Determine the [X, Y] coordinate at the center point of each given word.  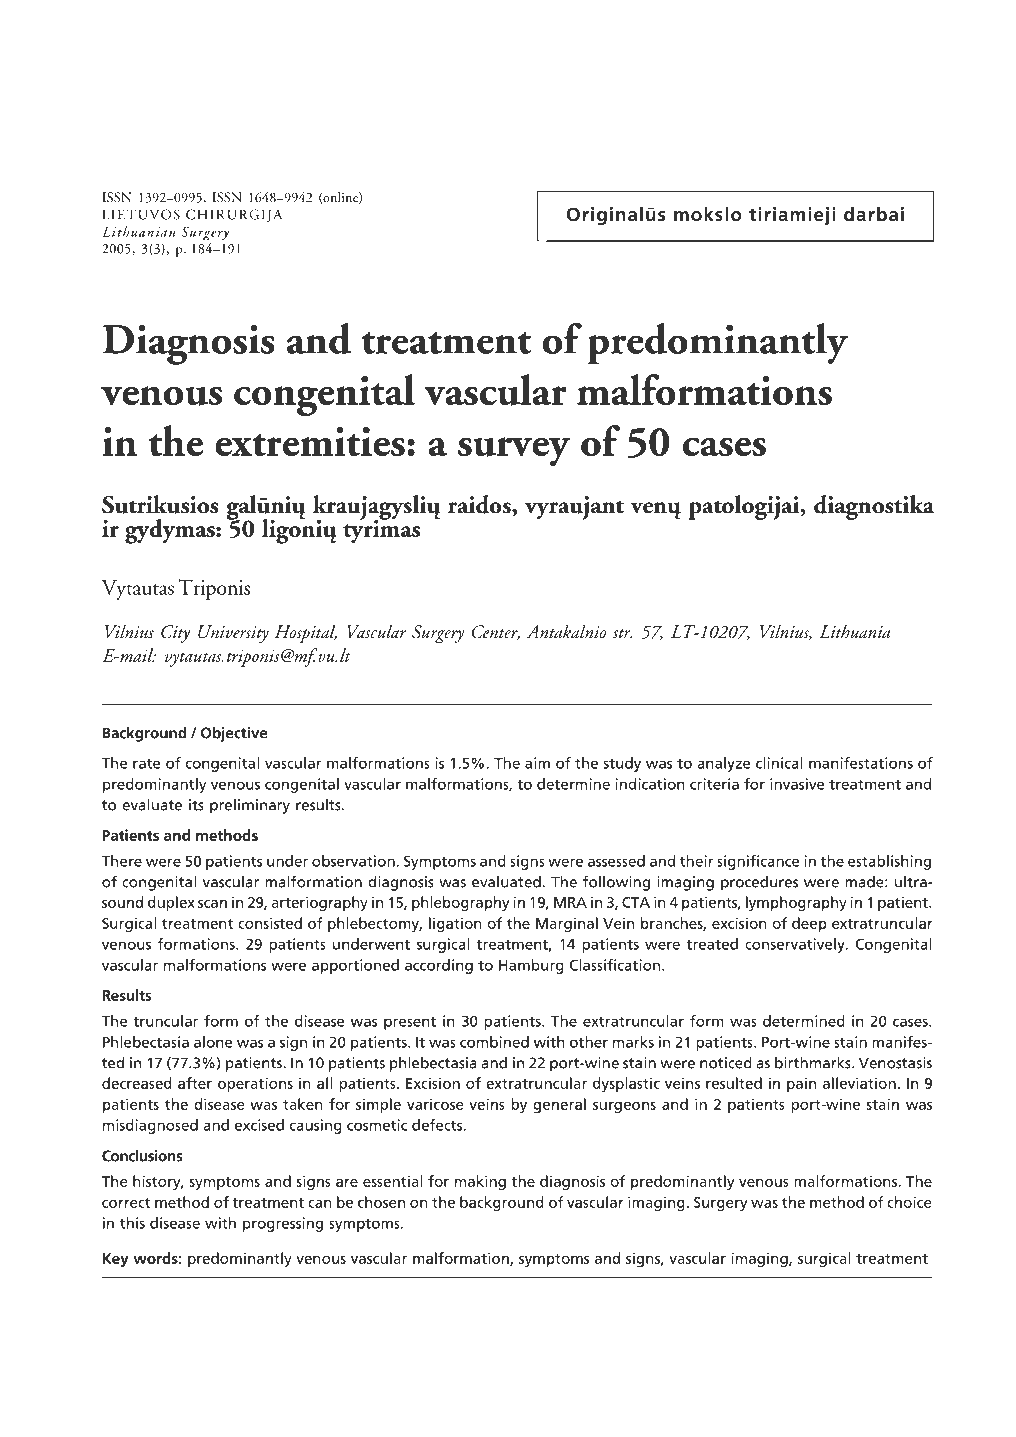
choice [909, 1202]
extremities [310, 441]
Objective [234, 734]
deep [809, 924]
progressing [283, 1224]
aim [537, 763]
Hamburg [531, 966]
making [480, 1182]
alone [213, 1042]
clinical [779, 763]
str [622, 633]
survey [514, 451]
